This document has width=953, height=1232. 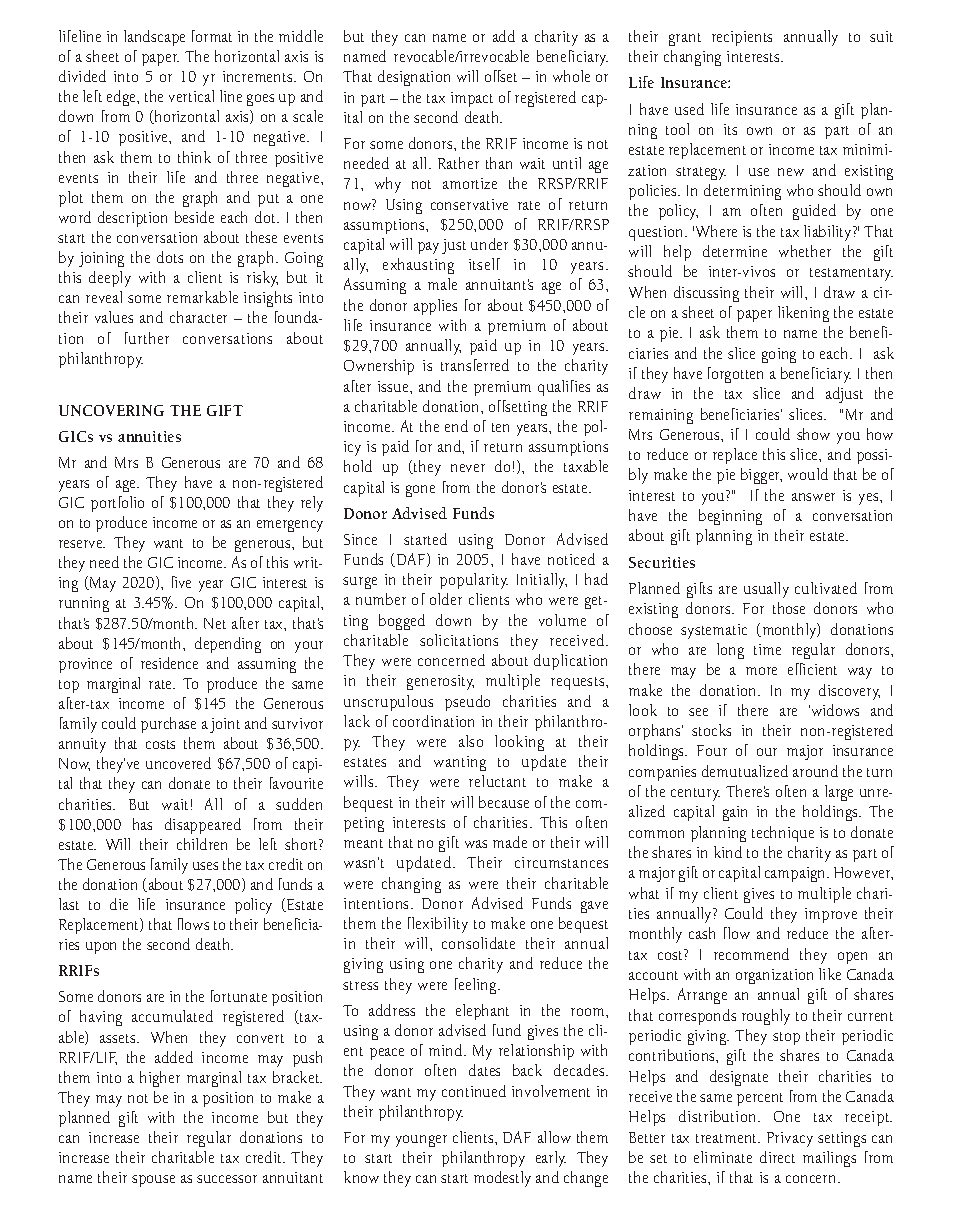 What do you see at coordinates (168, 725) in the document?
I see `purchase` at bounding box center [168, 725].
